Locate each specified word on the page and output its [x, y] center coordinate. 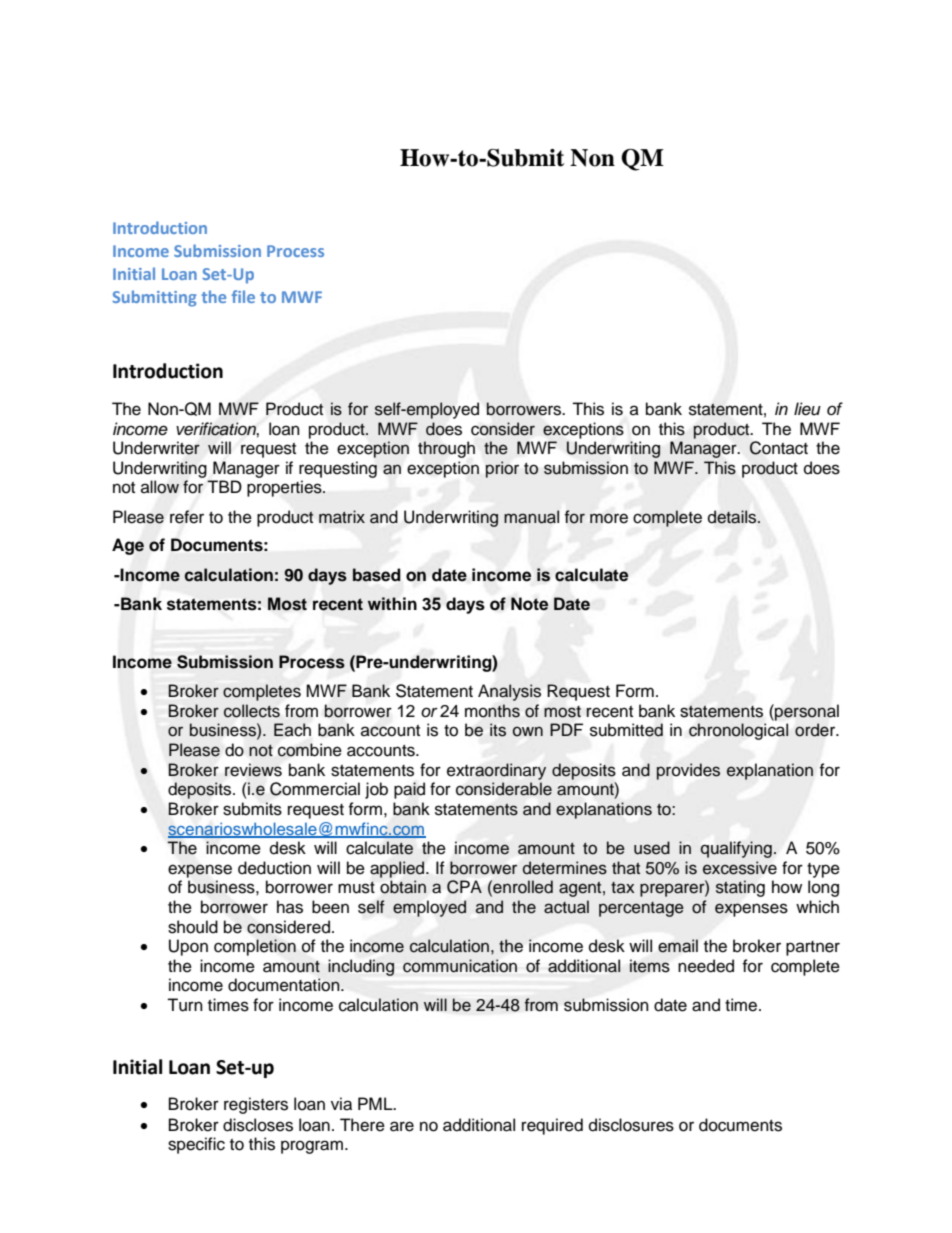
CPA [464, 887]
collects [252, 711]
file [243, 296]
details [733, 517]
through [446, 449]
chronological [738, 731]
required [552, 1126]
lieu [807, 409]
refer [187, 517]
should [193, 927]
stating [740, 888]
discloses [258, 1125]
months [492, 711]
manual [531, 517]
